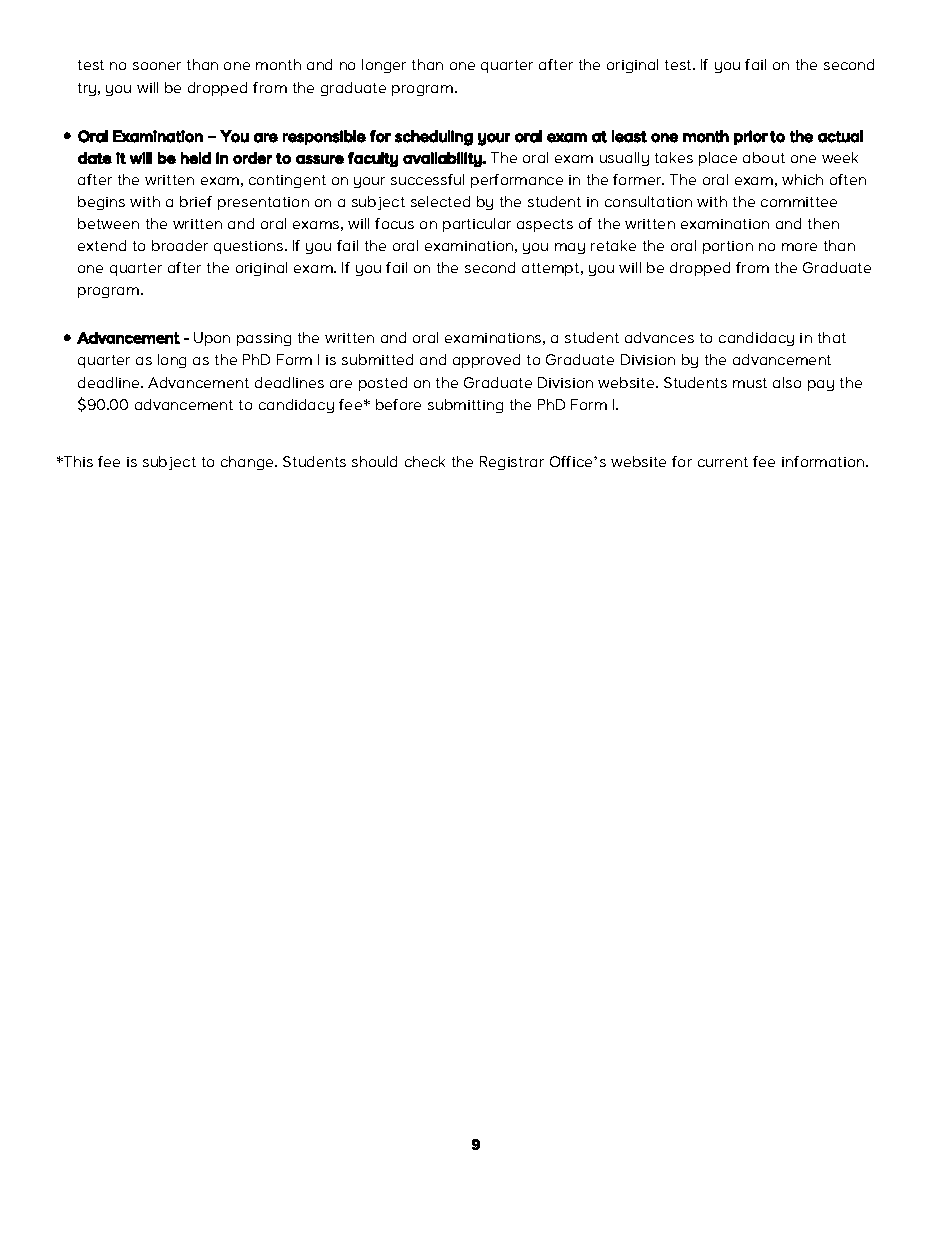  What do you see at coordinates (180, 245) in the screenshot?
I see `broader` at bounding box center [180, 245].
